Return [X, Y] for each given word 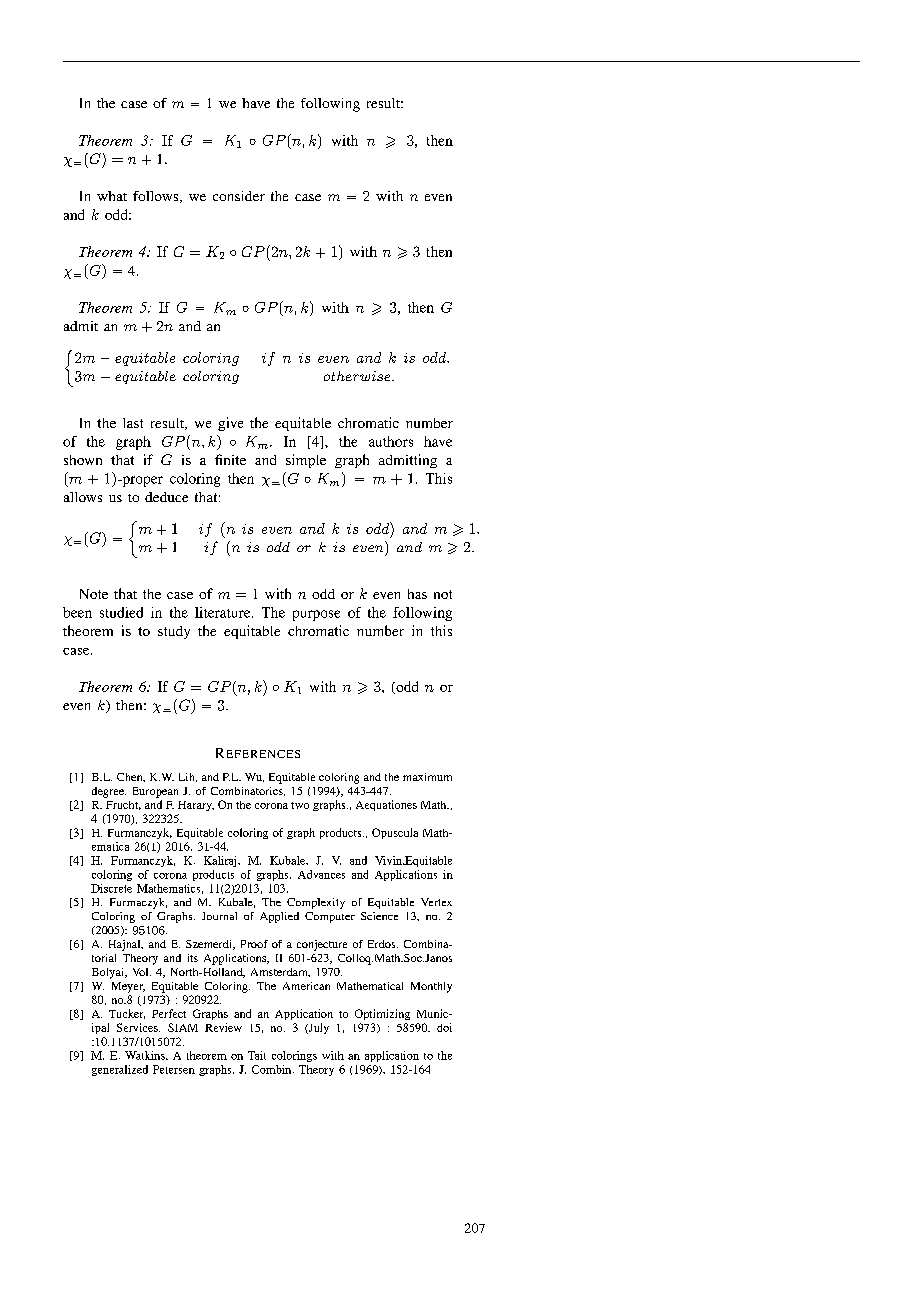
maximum [427, 777]
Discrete [111, 888]
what [112, 196]
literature [224, 612]
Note [94, 594]
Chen [131, 777]
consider [239, 196]
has [417, 594]
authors [391, 441]
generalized [120, 1070]
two [300, 805]
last [133, 423]
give [230, 424]
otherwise [358, 376]
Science [379, 916]
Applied [279, 917]
